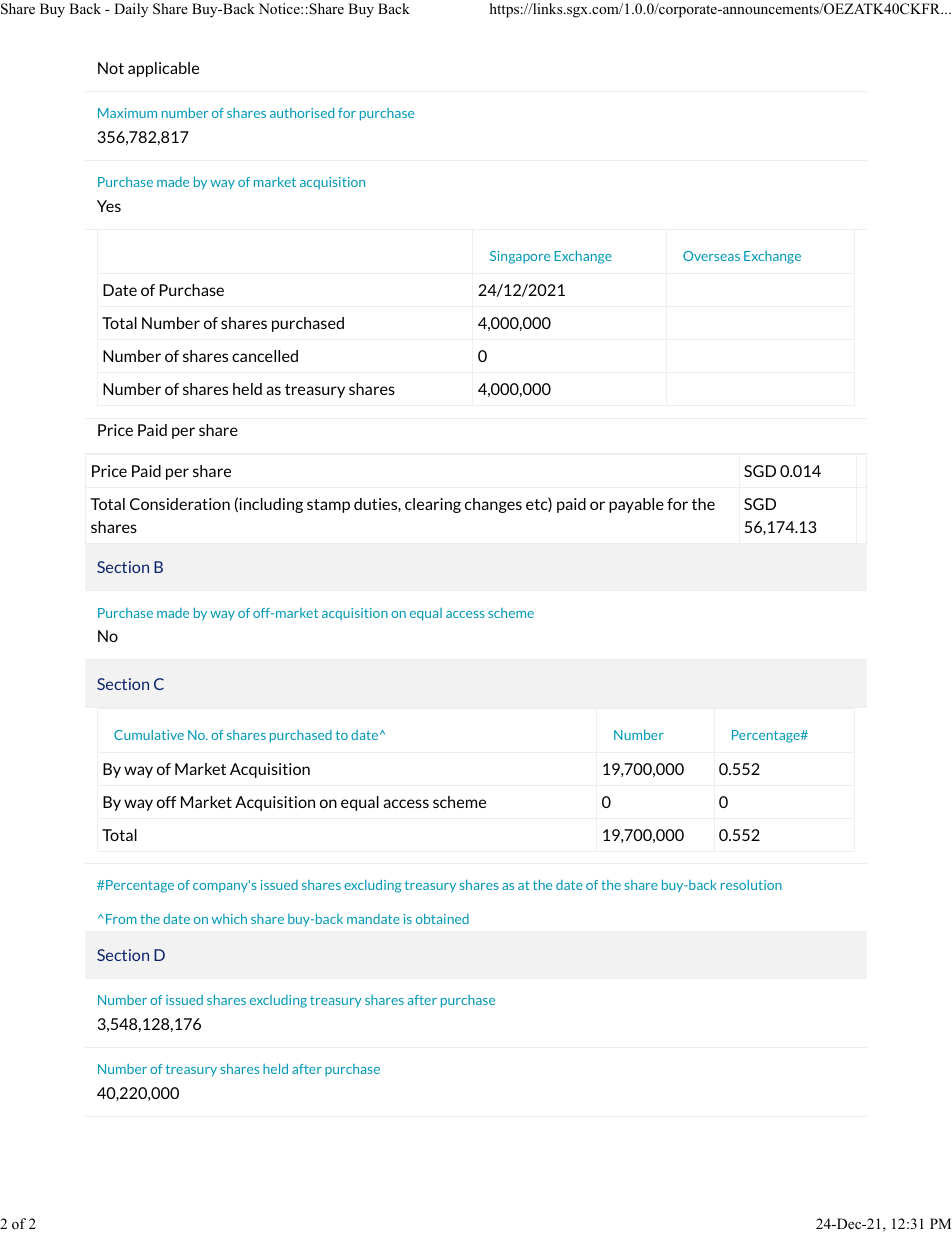  I want to click on authorised, so click(302, 113).
